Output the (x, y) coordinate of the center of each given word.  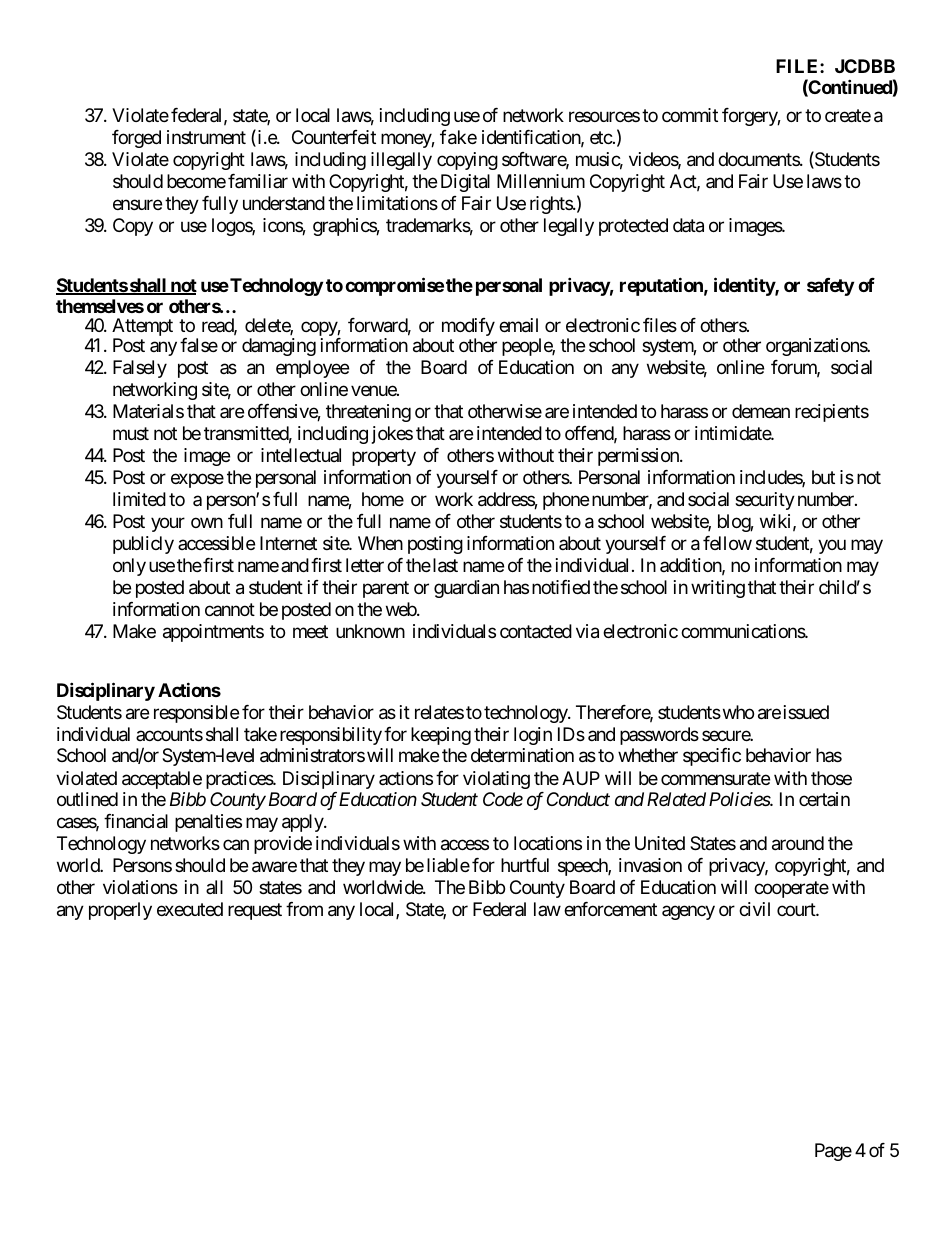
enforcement (610, 909)
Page (833, 1152)
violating (496, 780)
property (384, 457)
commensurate (715, 778)
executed (190, 909)
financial (136, 821)
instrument (206, 137)
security (765, 501)
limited (139, 499)
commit (690, 115)
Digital (465, 183)
